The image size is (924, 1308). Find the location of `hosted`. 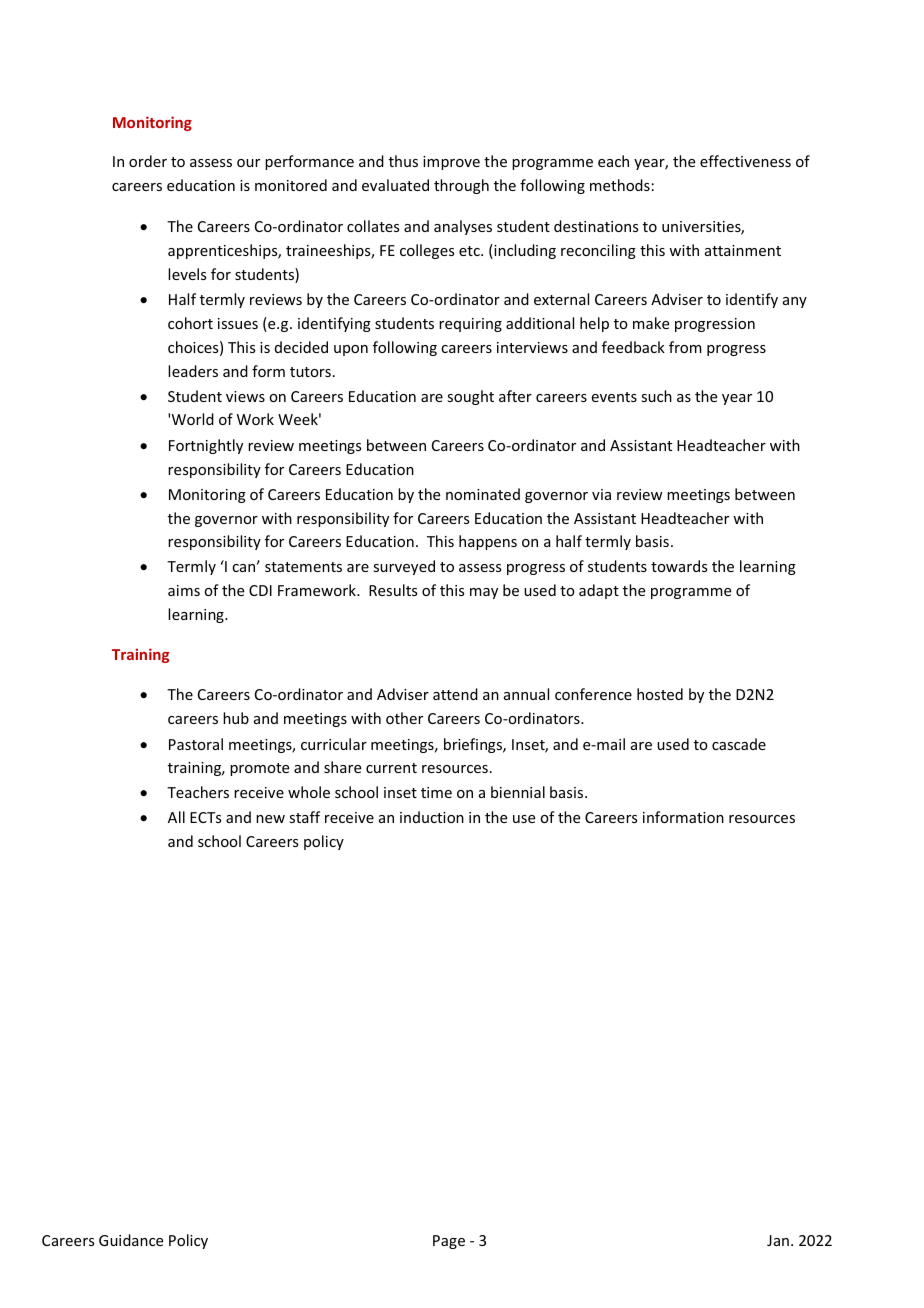

hosted is located at coordinates (660, 694).
